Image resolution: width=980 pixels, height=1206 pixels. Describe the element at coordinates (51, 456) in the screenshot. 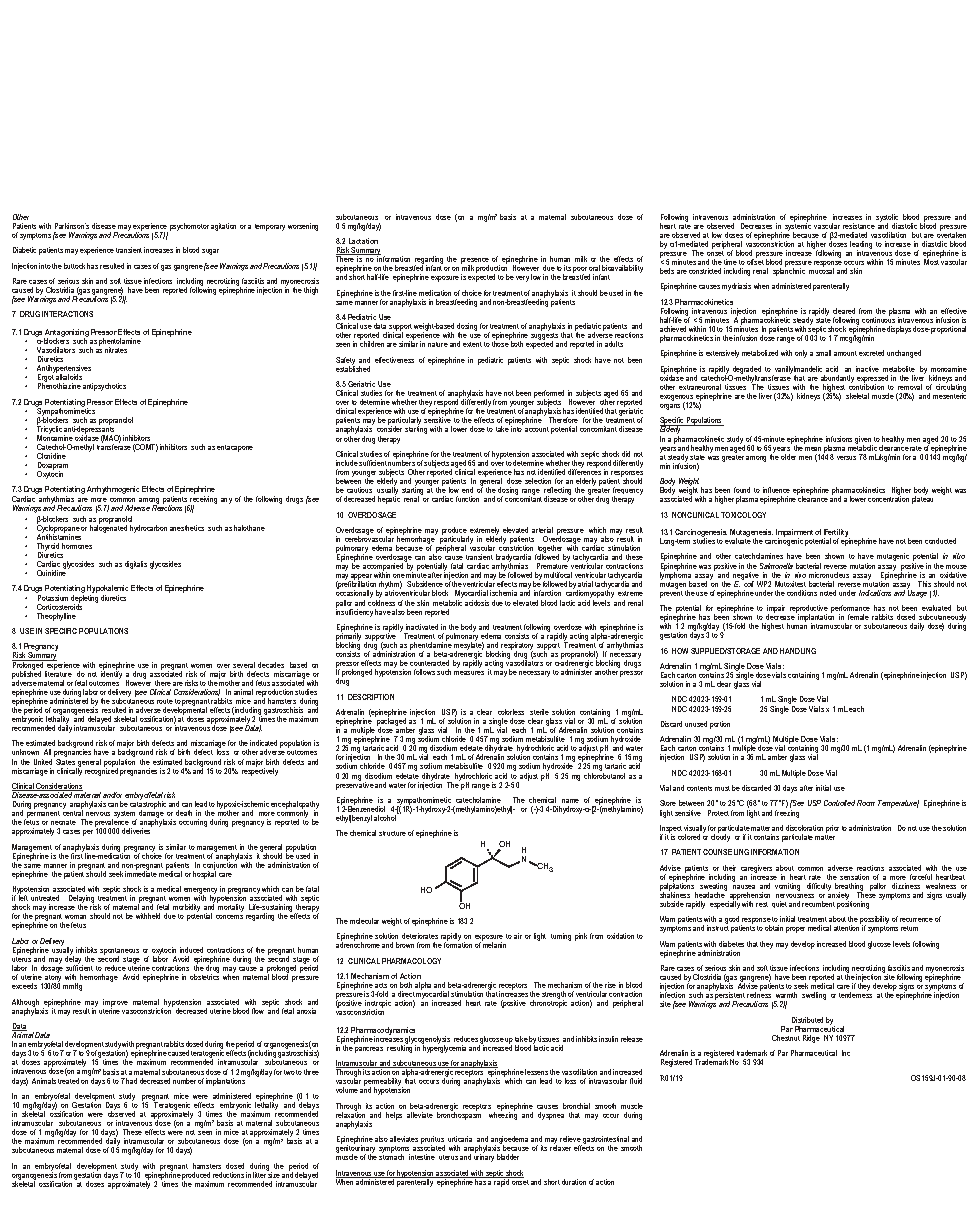

I see `Clonidine` at that location.
